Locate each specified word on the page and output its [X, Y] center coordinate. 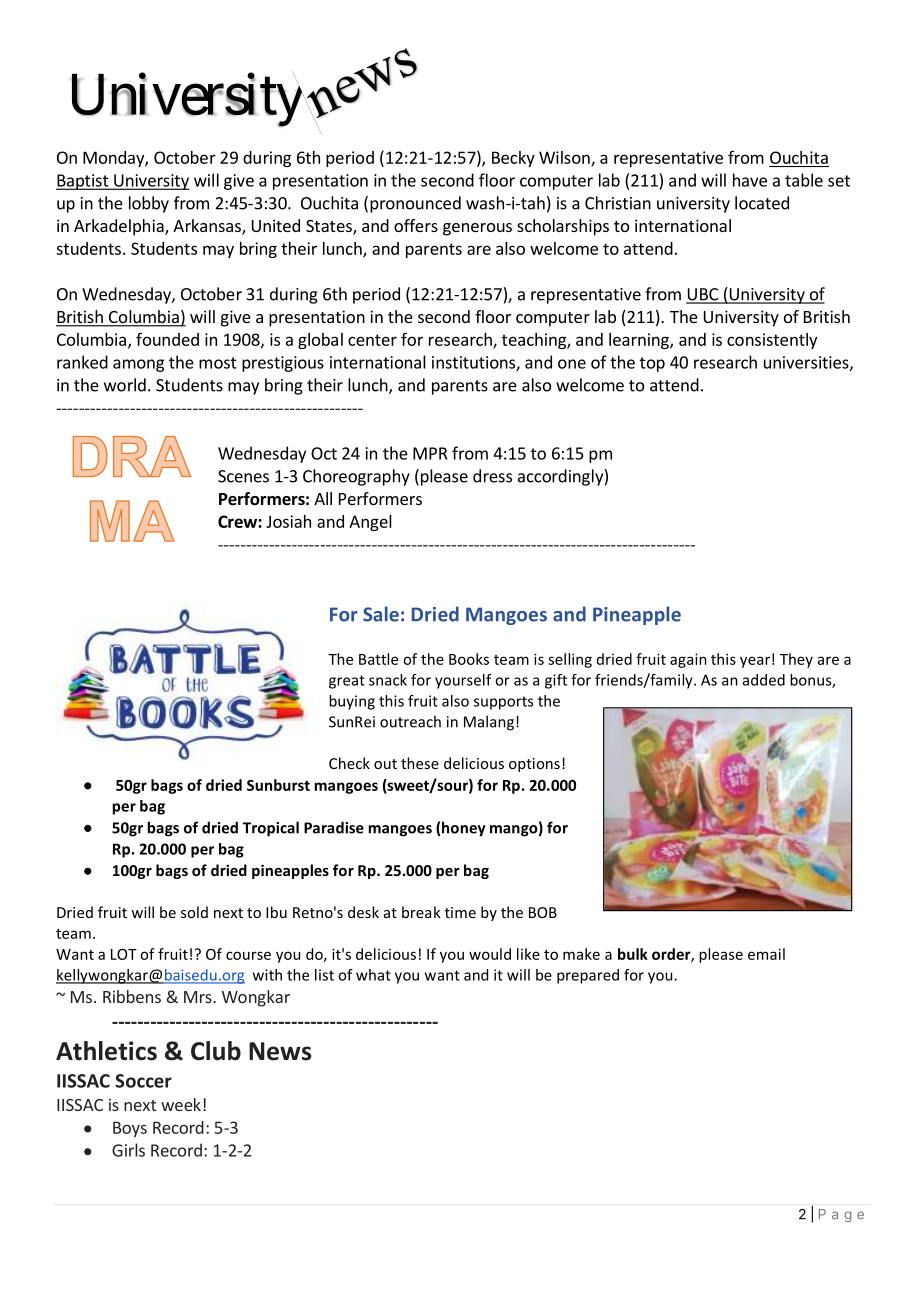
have [750, 180]
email [766, 954]
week [181, 1104]
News [280, 1051]
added [764, 680]
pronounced [415, 204]
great [347, 682]
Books [469, 659]
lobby [149, 204]
